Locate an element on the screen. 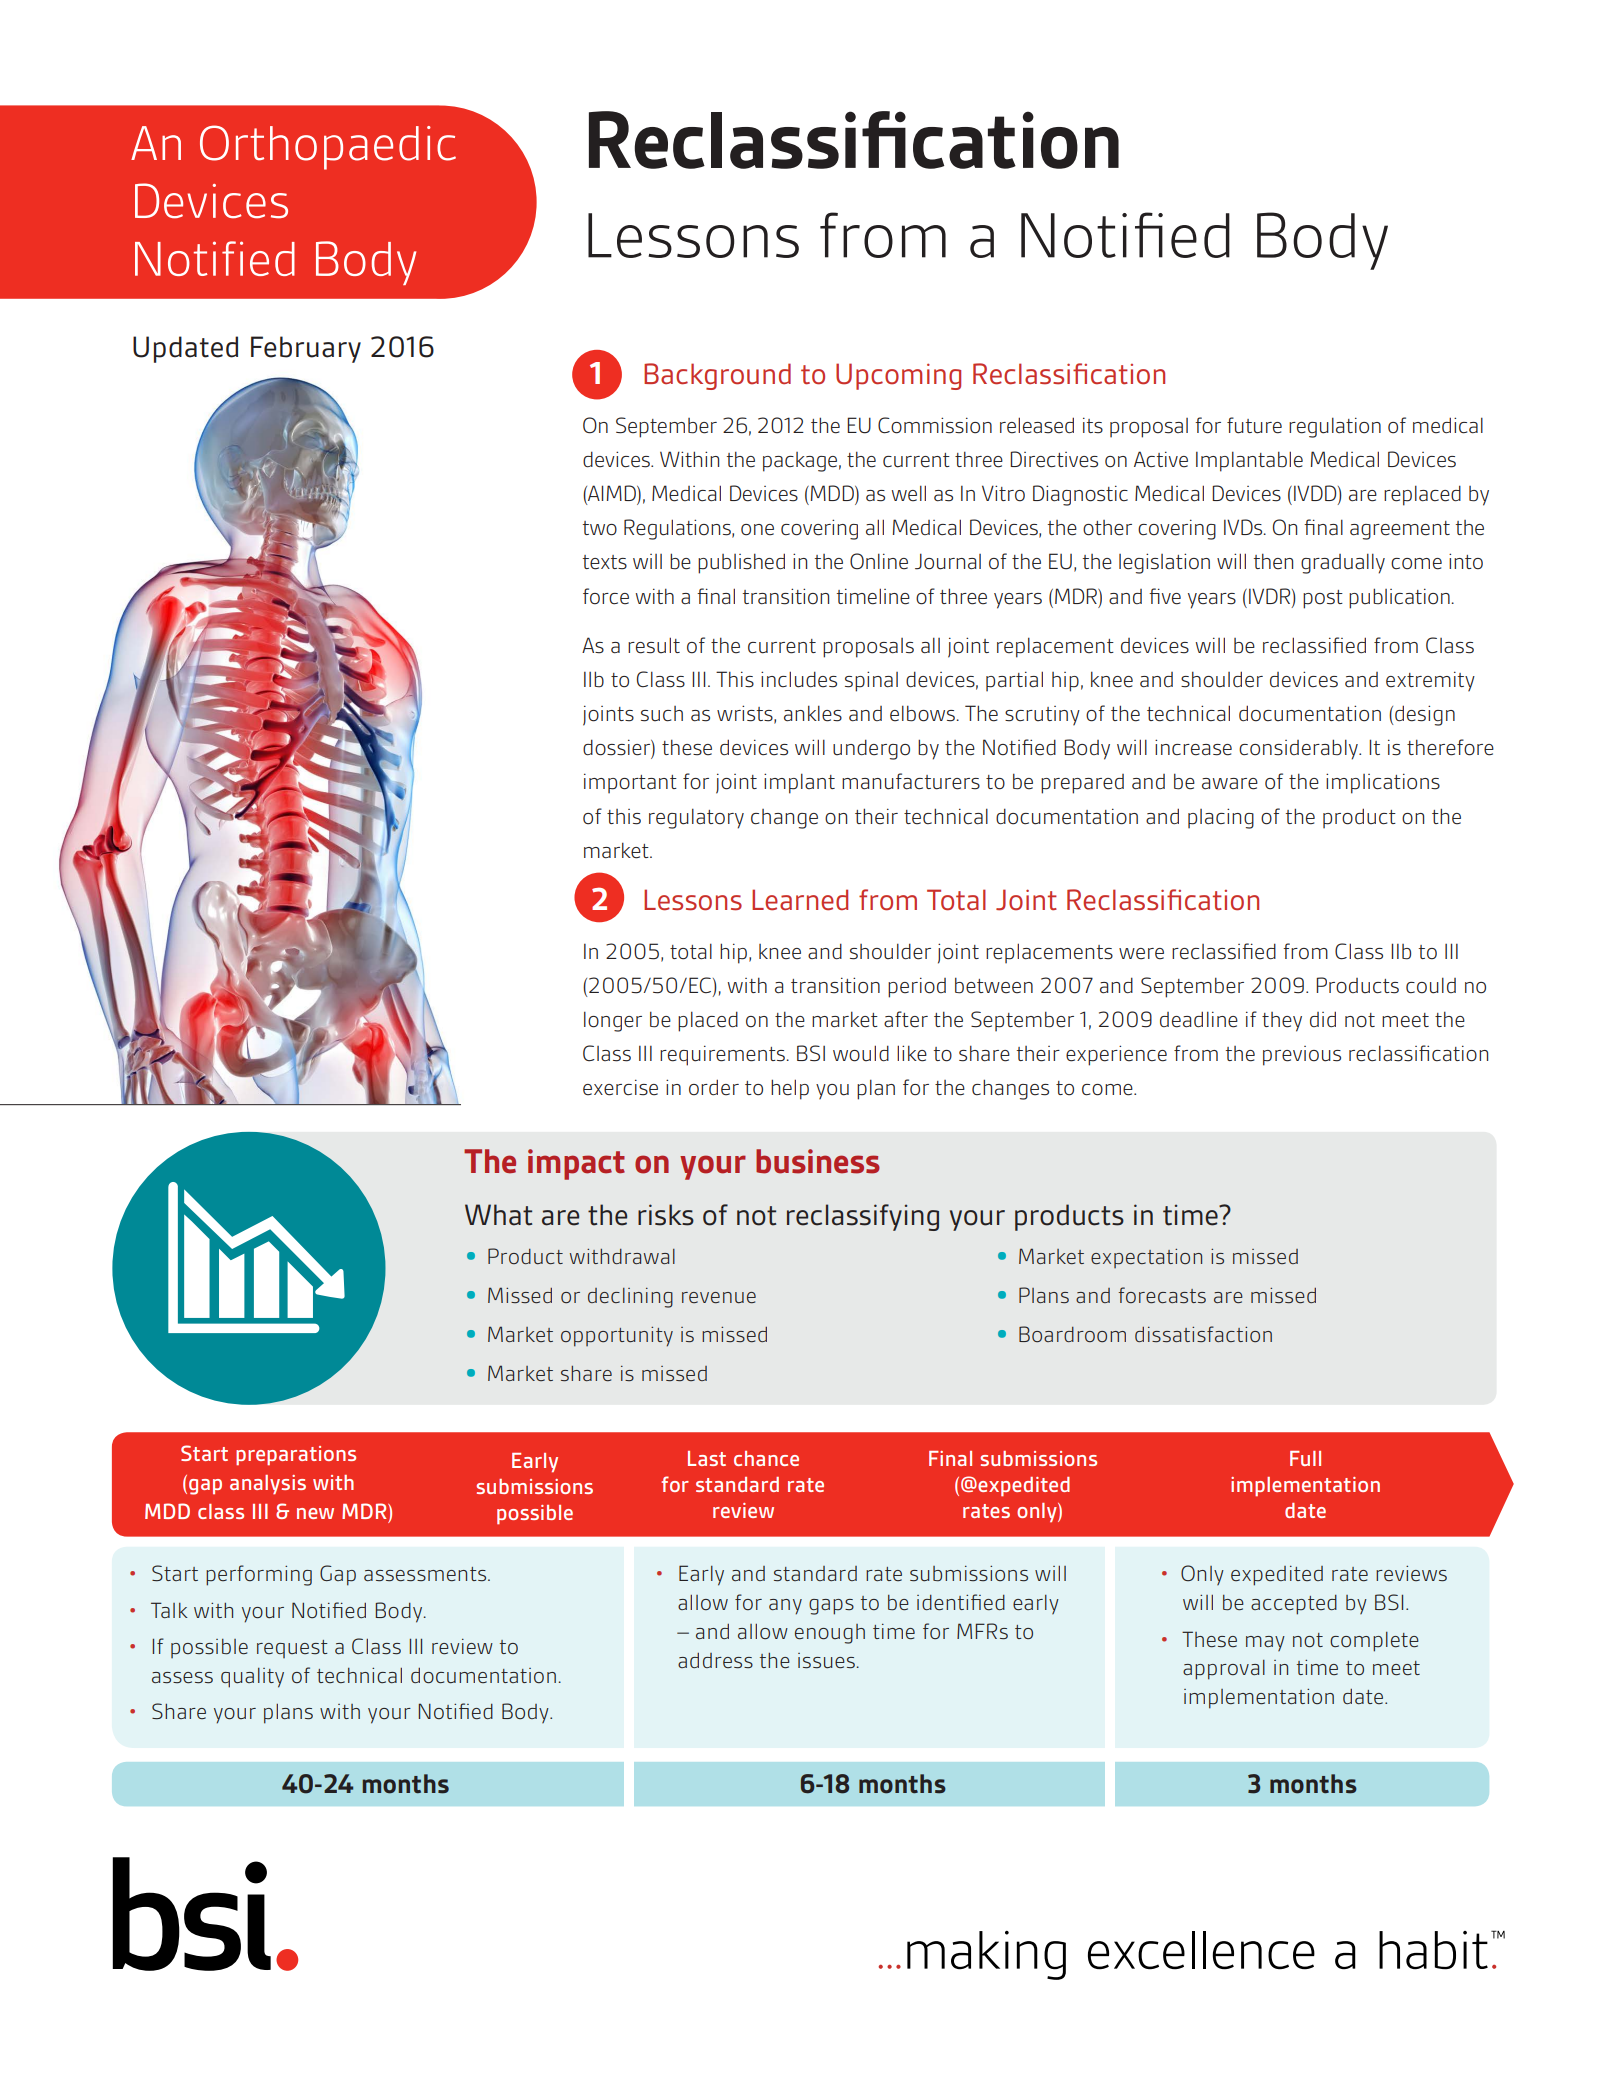 The image size is (1610, 2083). Learned is located at coordinates (800, 900).
